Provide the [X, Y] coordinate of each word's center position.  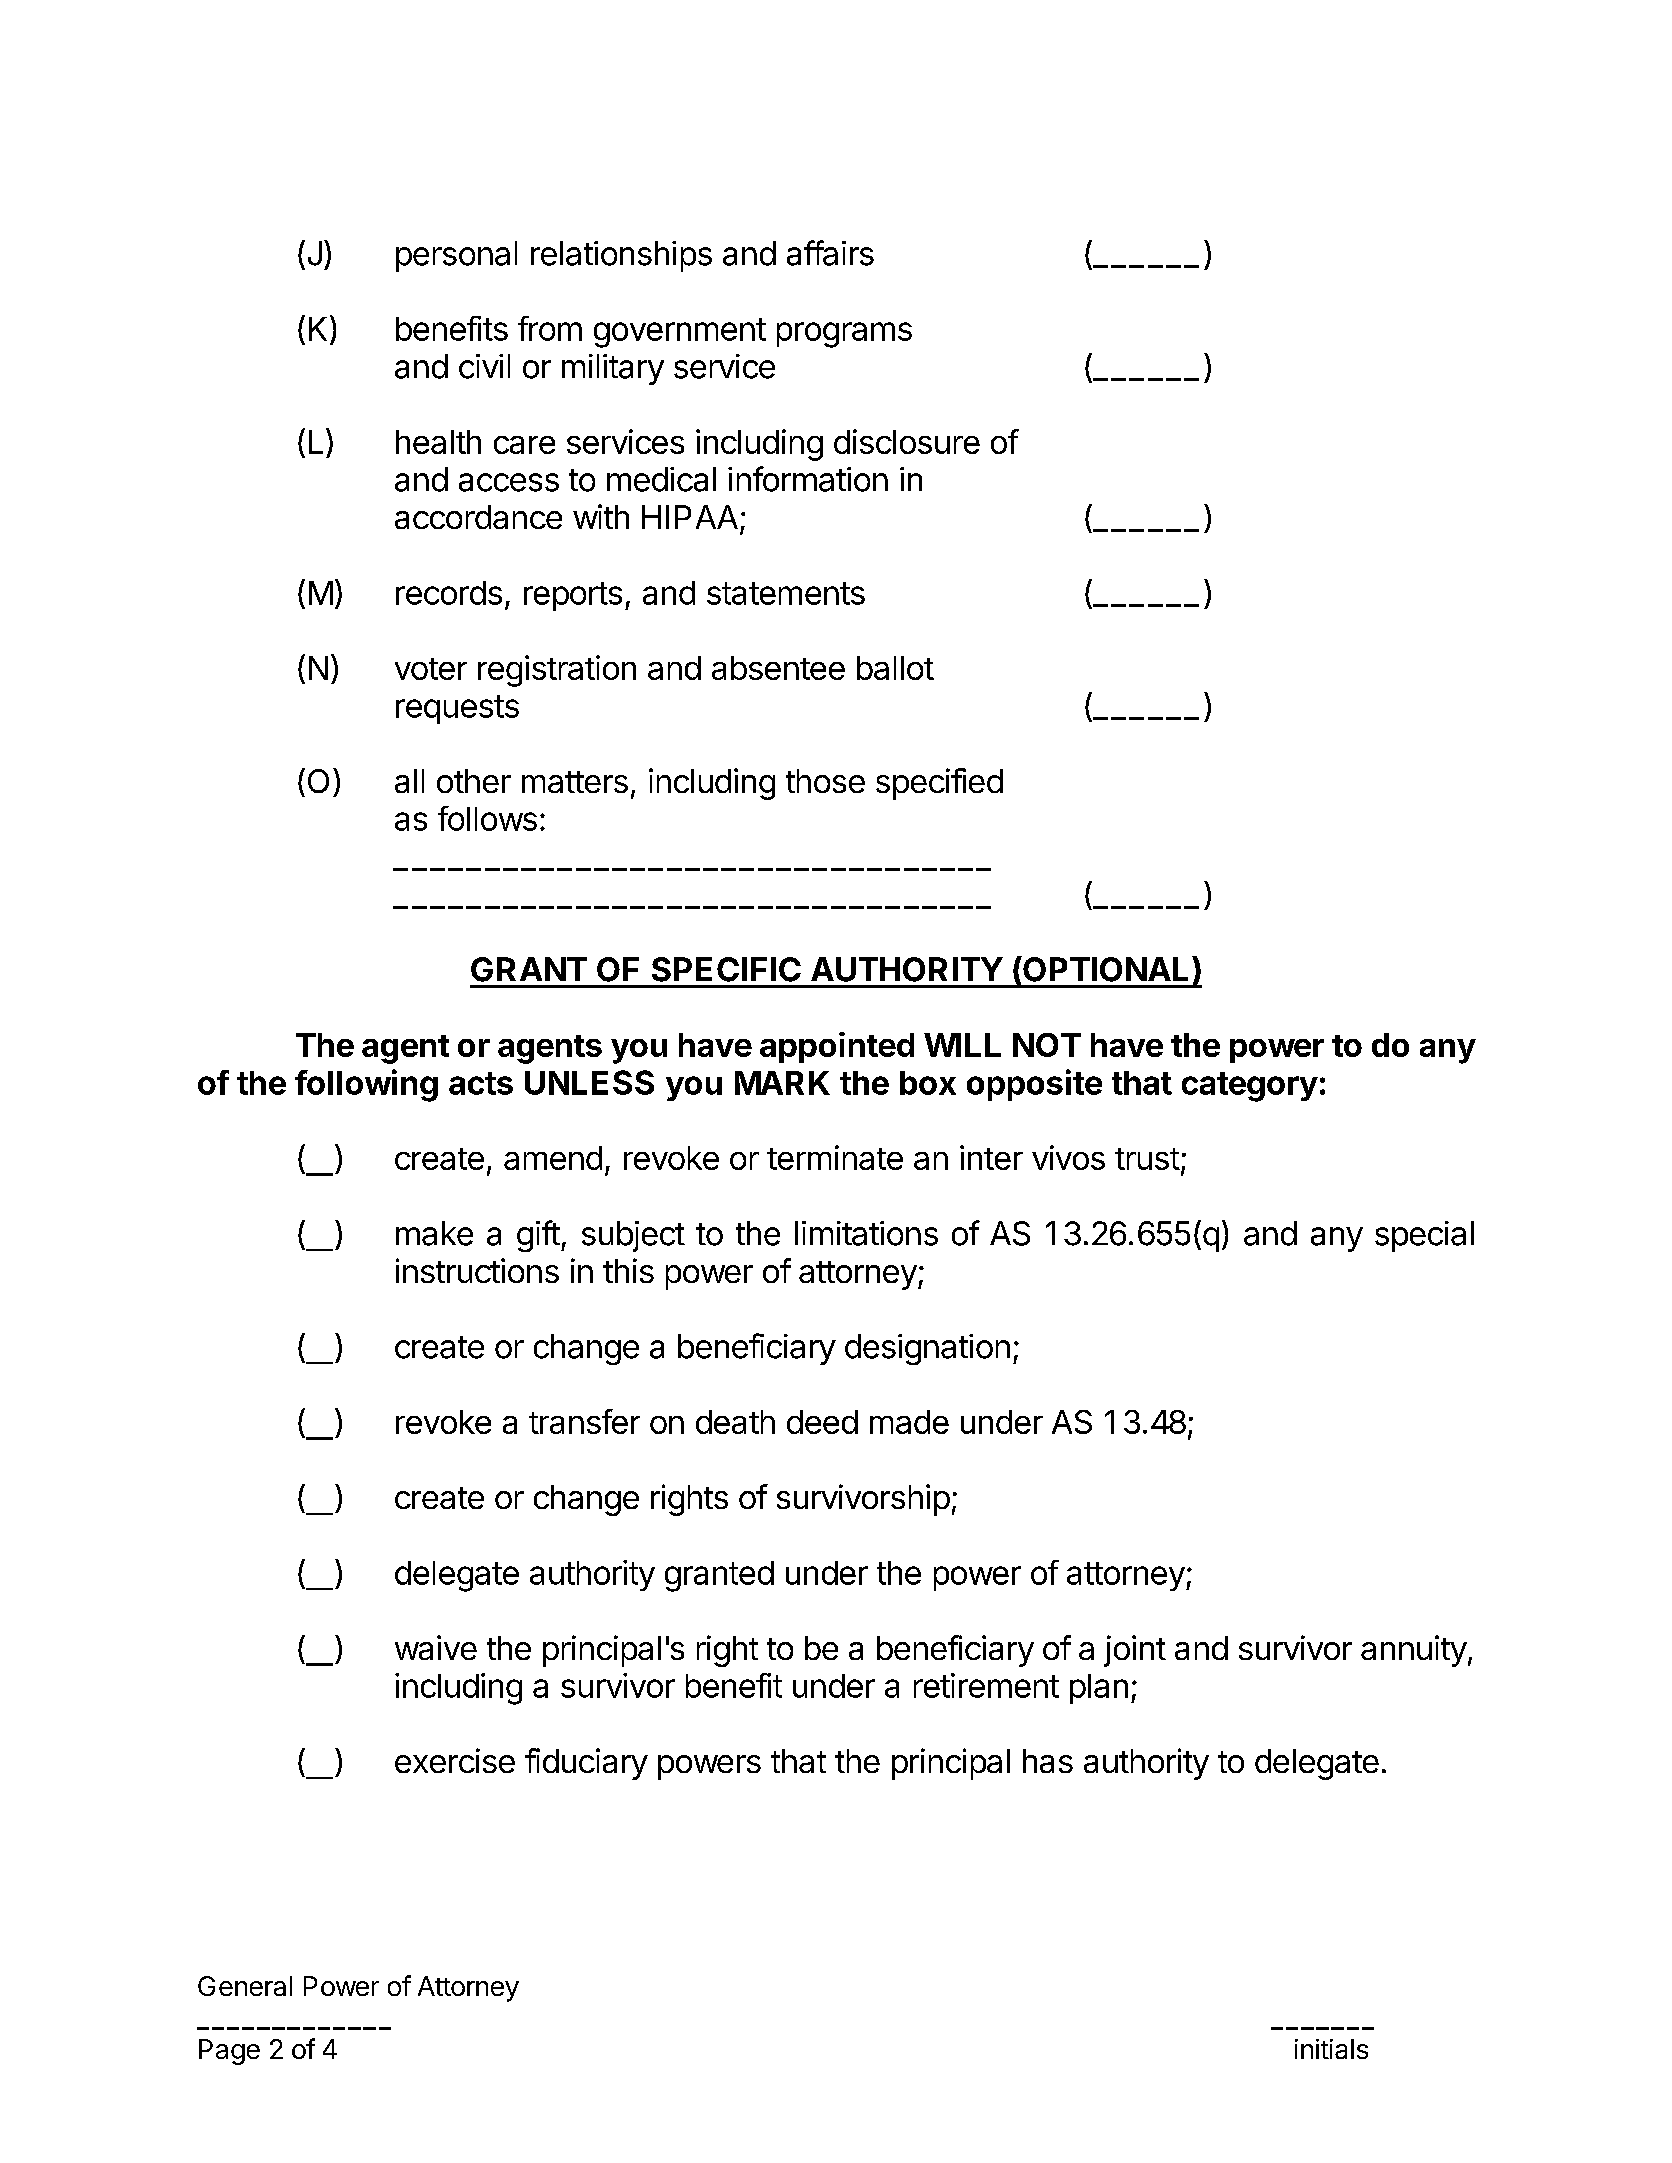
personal [456, 256]
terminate [835, 1157]
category [1250, 1087]
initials [1331, 2049]
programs [844, 335]
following [366, 1085]
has [1048, 1761]
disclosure [907, 441]
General [245, 1986]
